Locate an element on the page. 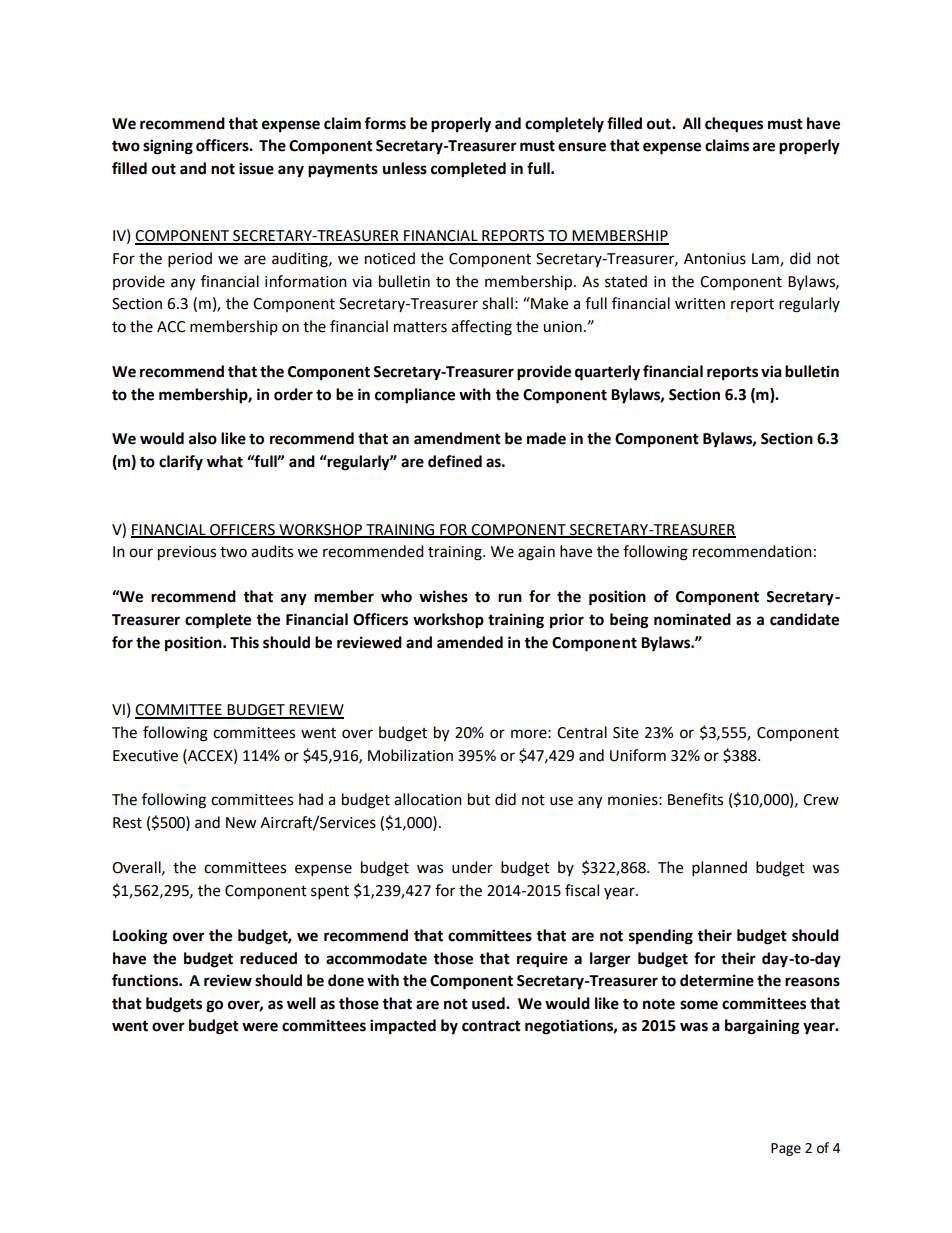  contract is located at coordinates (491, 1026).
